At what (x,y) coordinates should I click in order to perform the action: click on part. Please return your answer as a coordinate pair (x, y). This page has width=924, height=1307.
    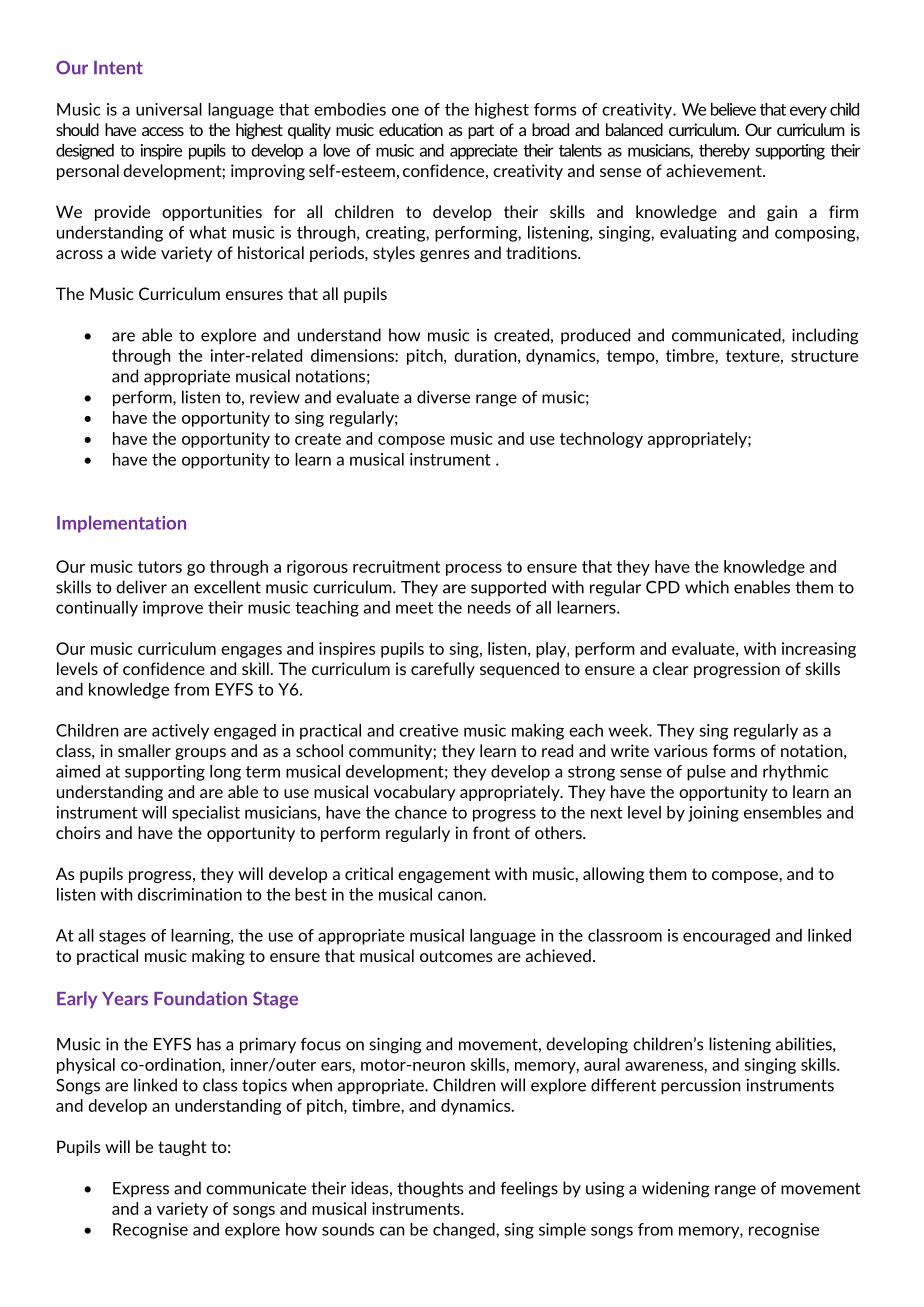
    Looking at the image, I should click on (481, 131).
